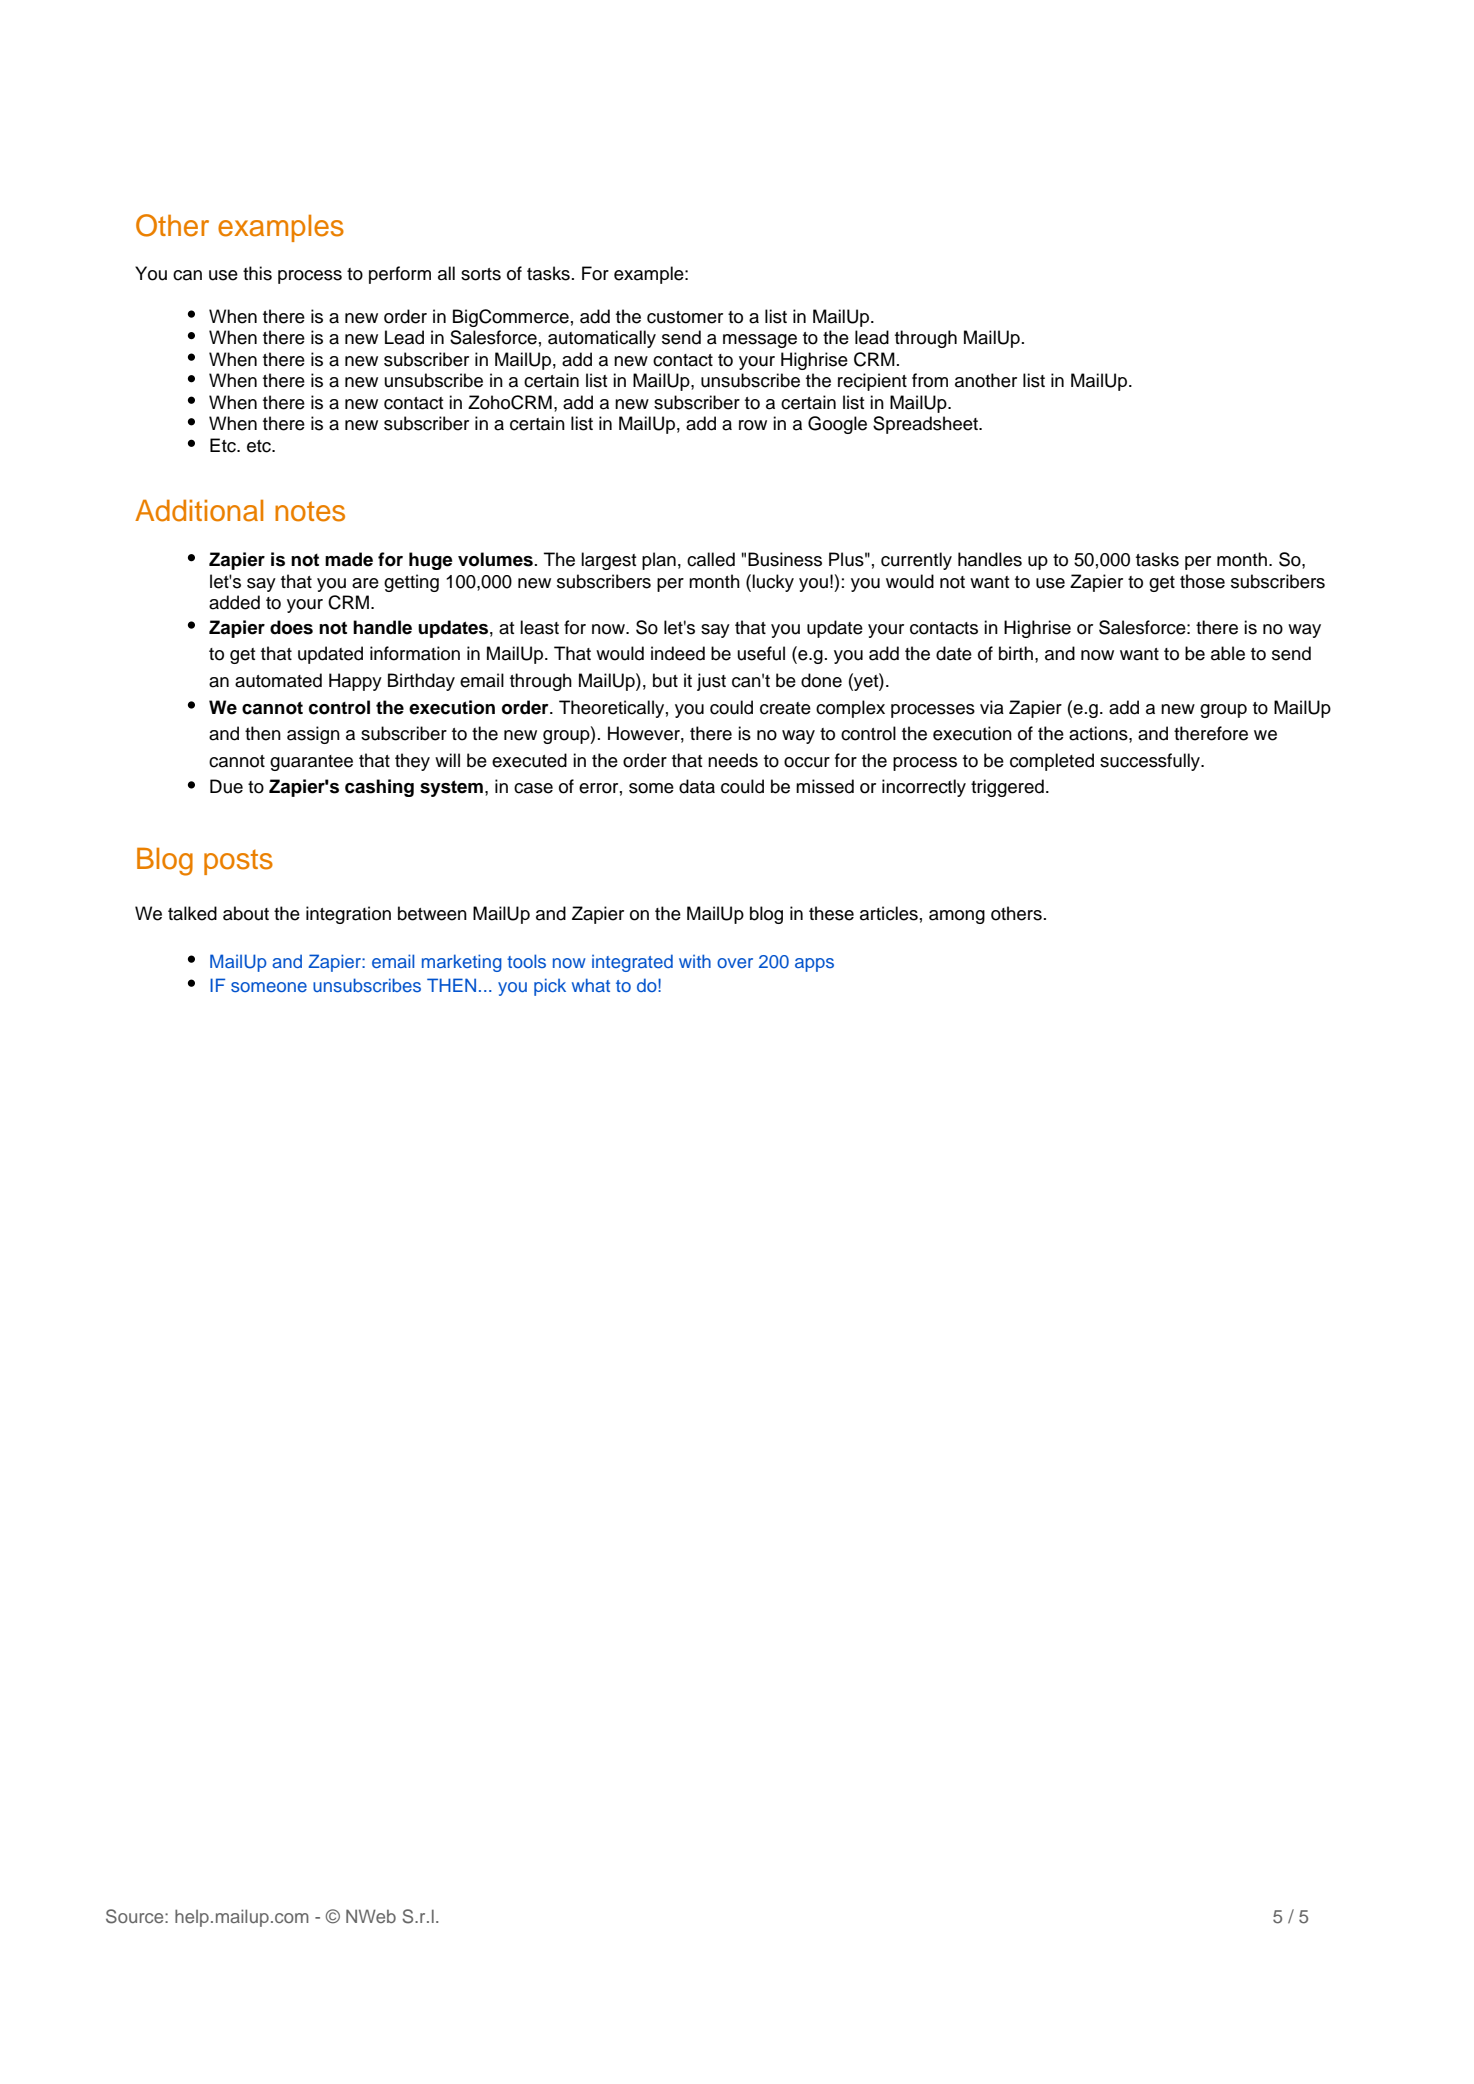  Describe the element at coordinates (462, 963) in the screenshot. I see `marketing` at that location.
